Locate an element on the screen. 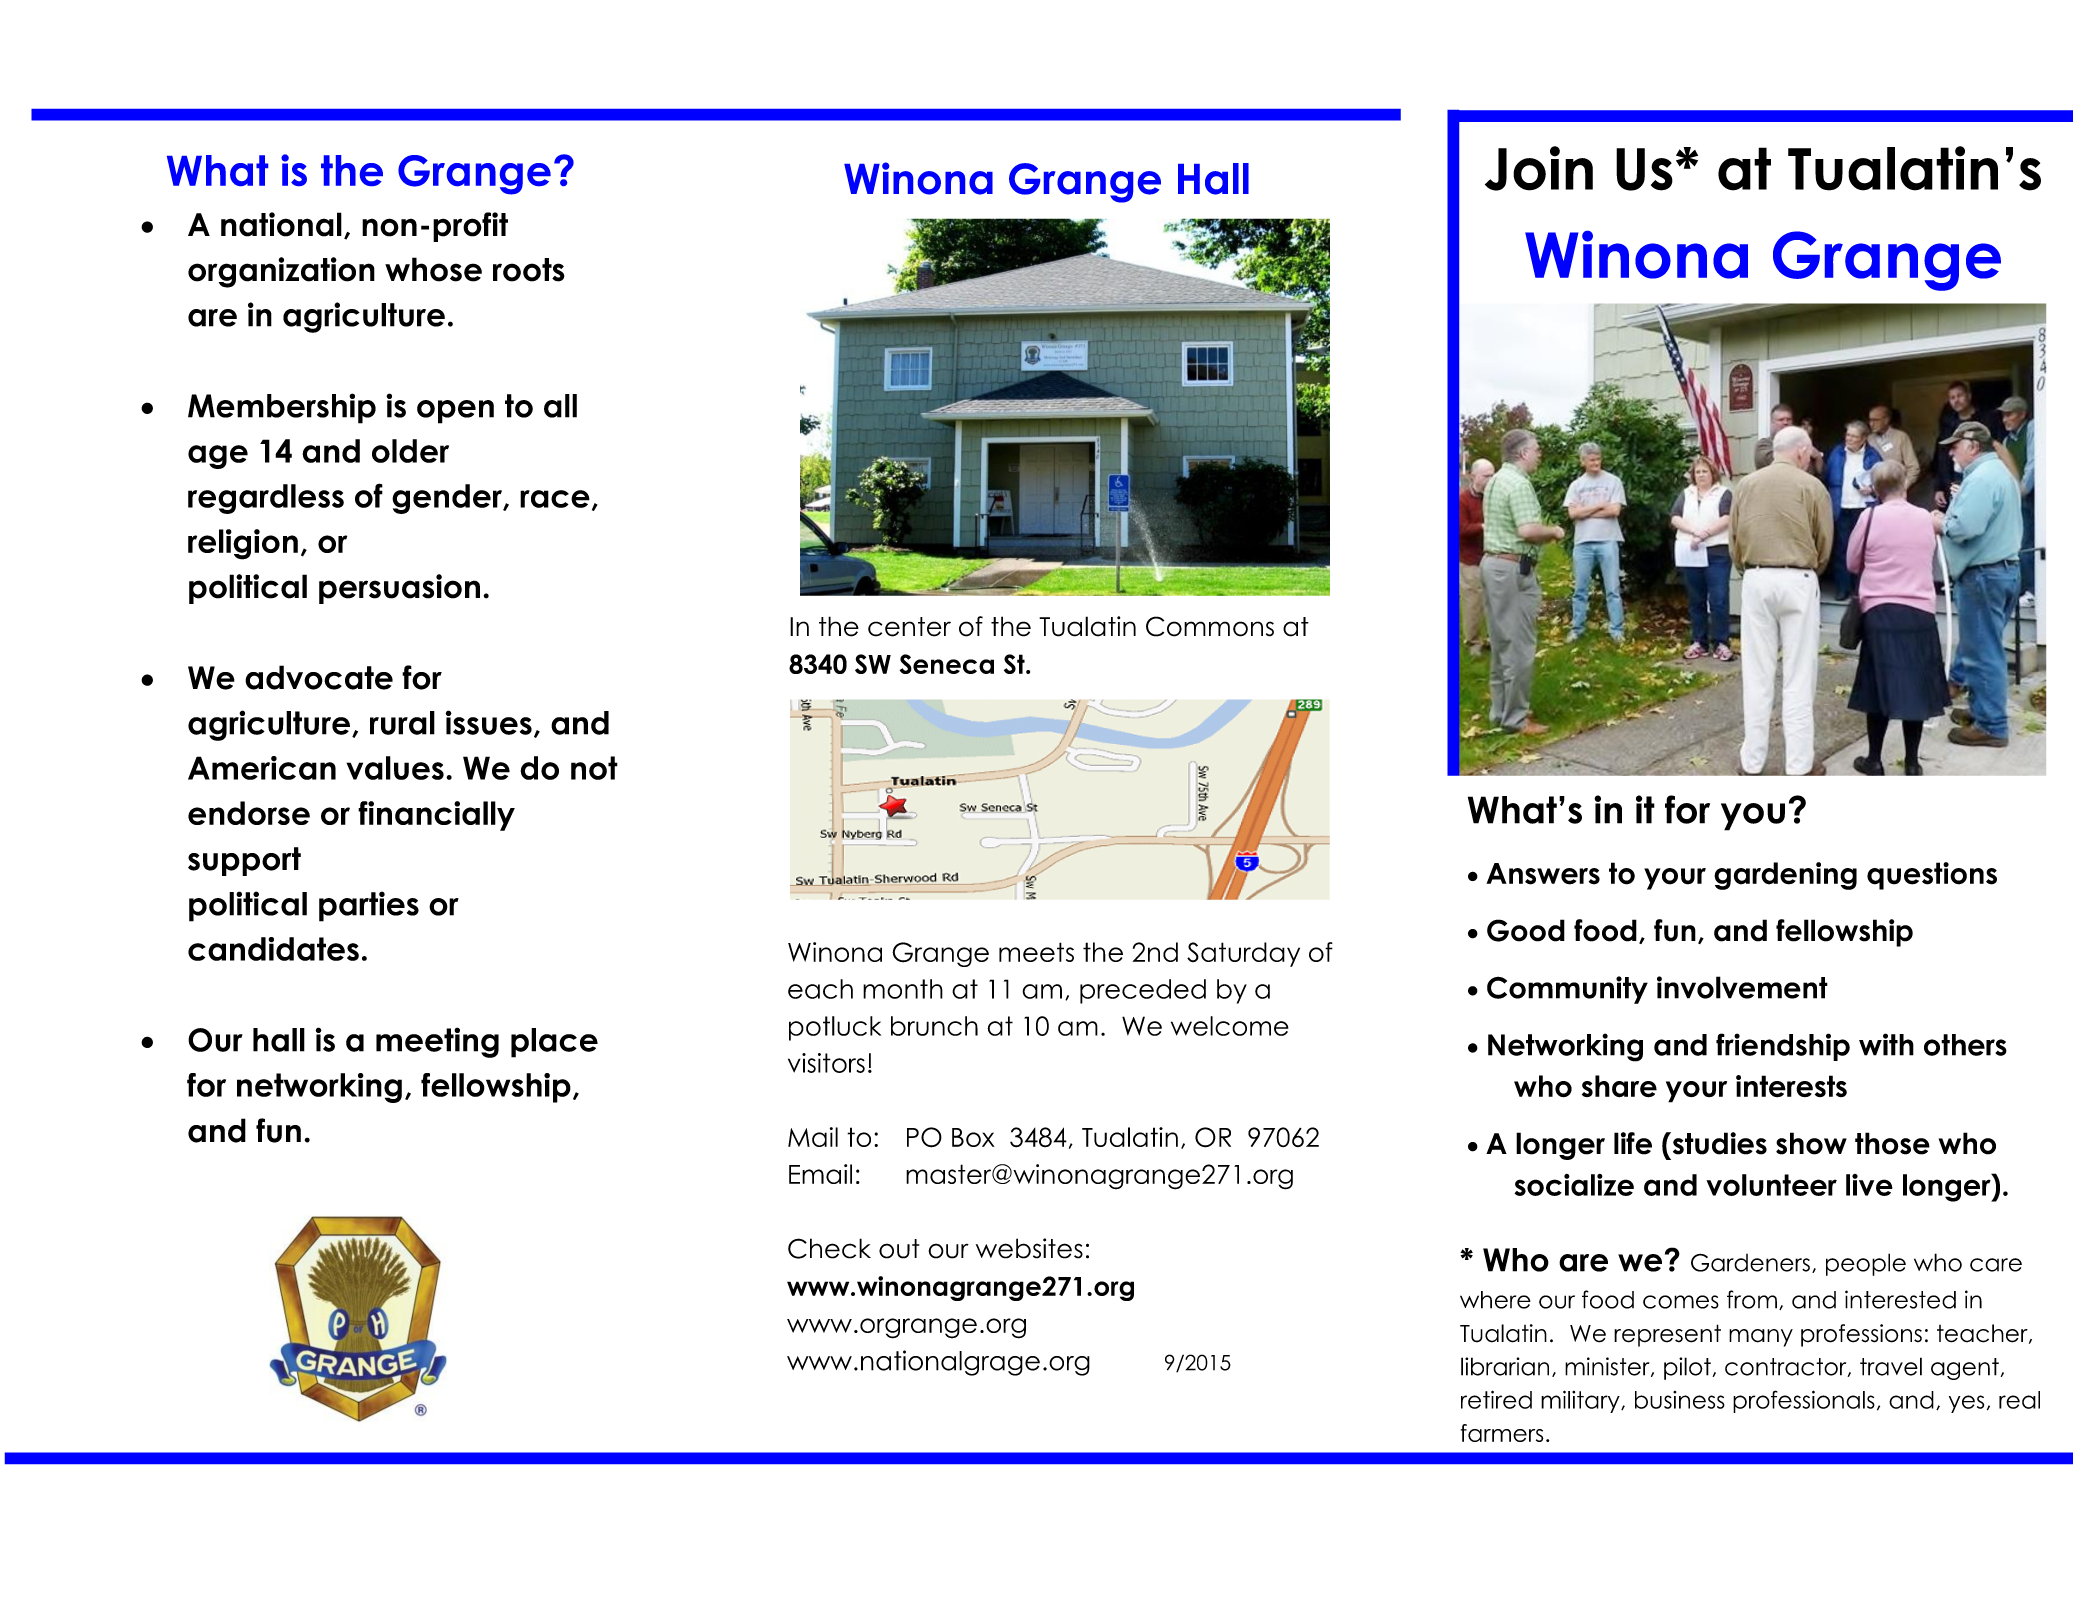 This screenshot has width=2073, height=1602. Join is located at coordinates (1539, 168).
